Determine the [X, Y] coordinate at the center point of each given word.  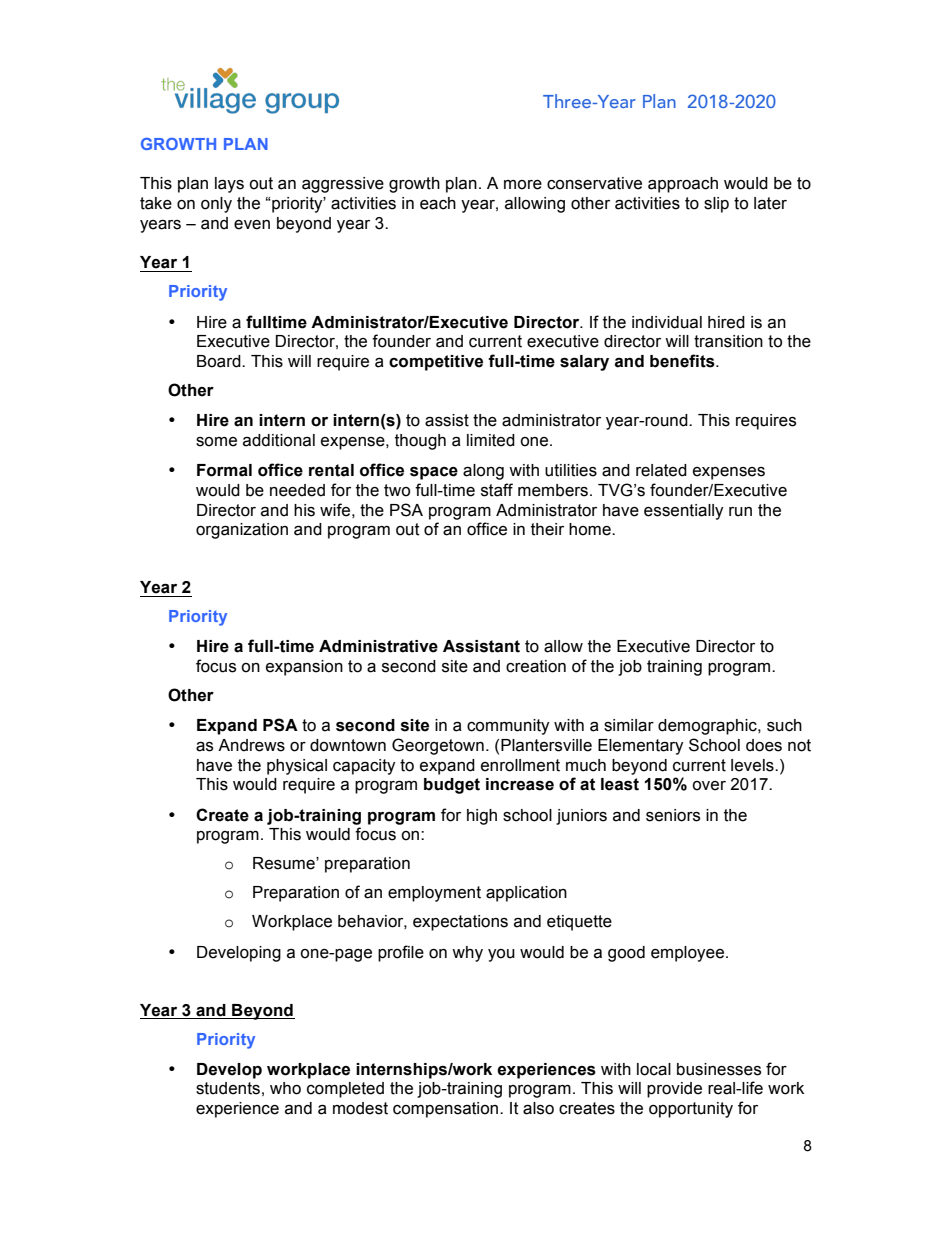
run [740, 512]
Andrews [251, 745]
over [709, 786]
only [216, 205]
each [438, 203]
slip [716, 205]
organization [242, 531]
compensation [447, 1110]
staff [497, 490]
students [228, 1088]
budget [452, 786]
